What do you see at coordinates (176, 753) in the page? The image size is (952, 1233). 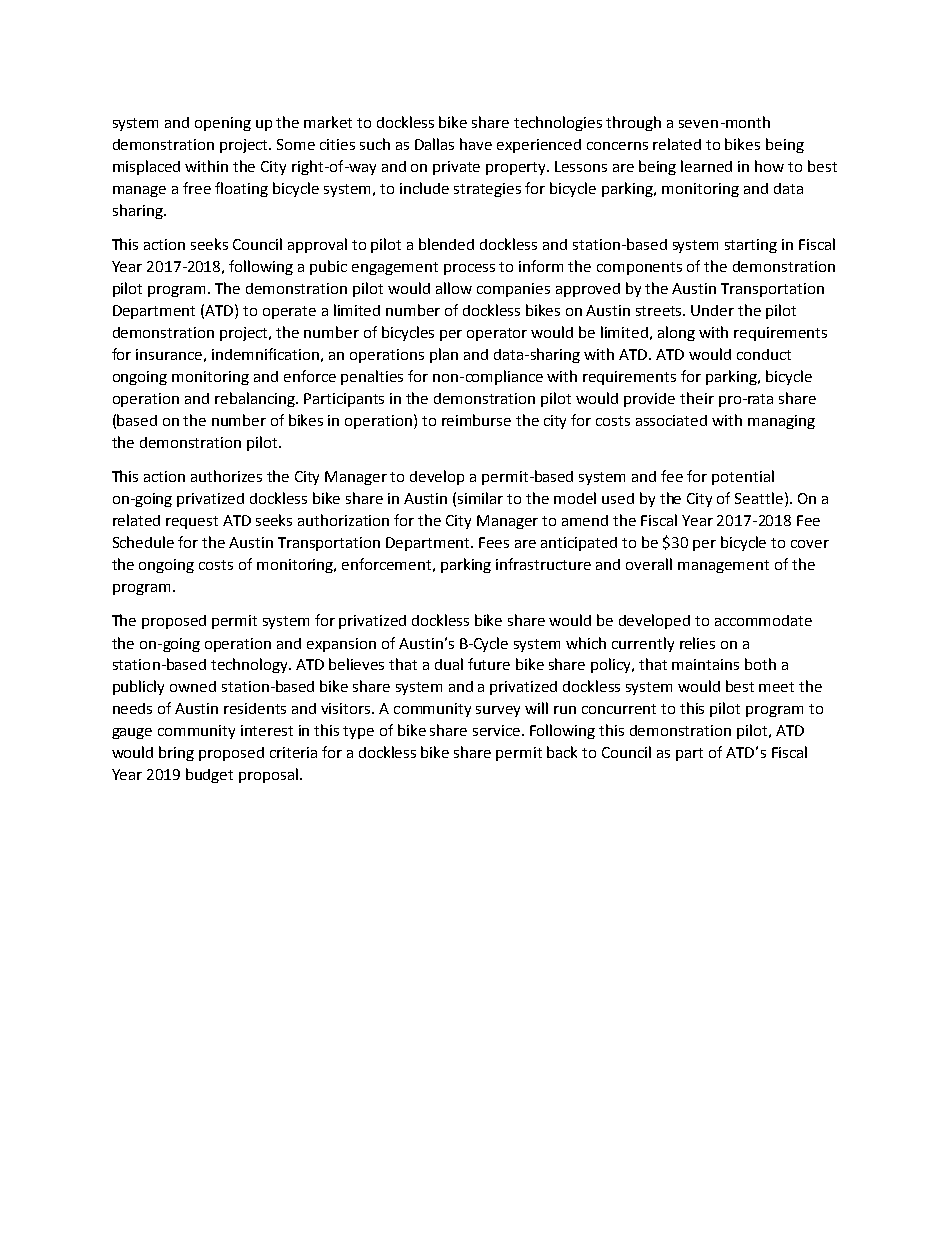 I see `bring` at bounding box center [176, 753].
